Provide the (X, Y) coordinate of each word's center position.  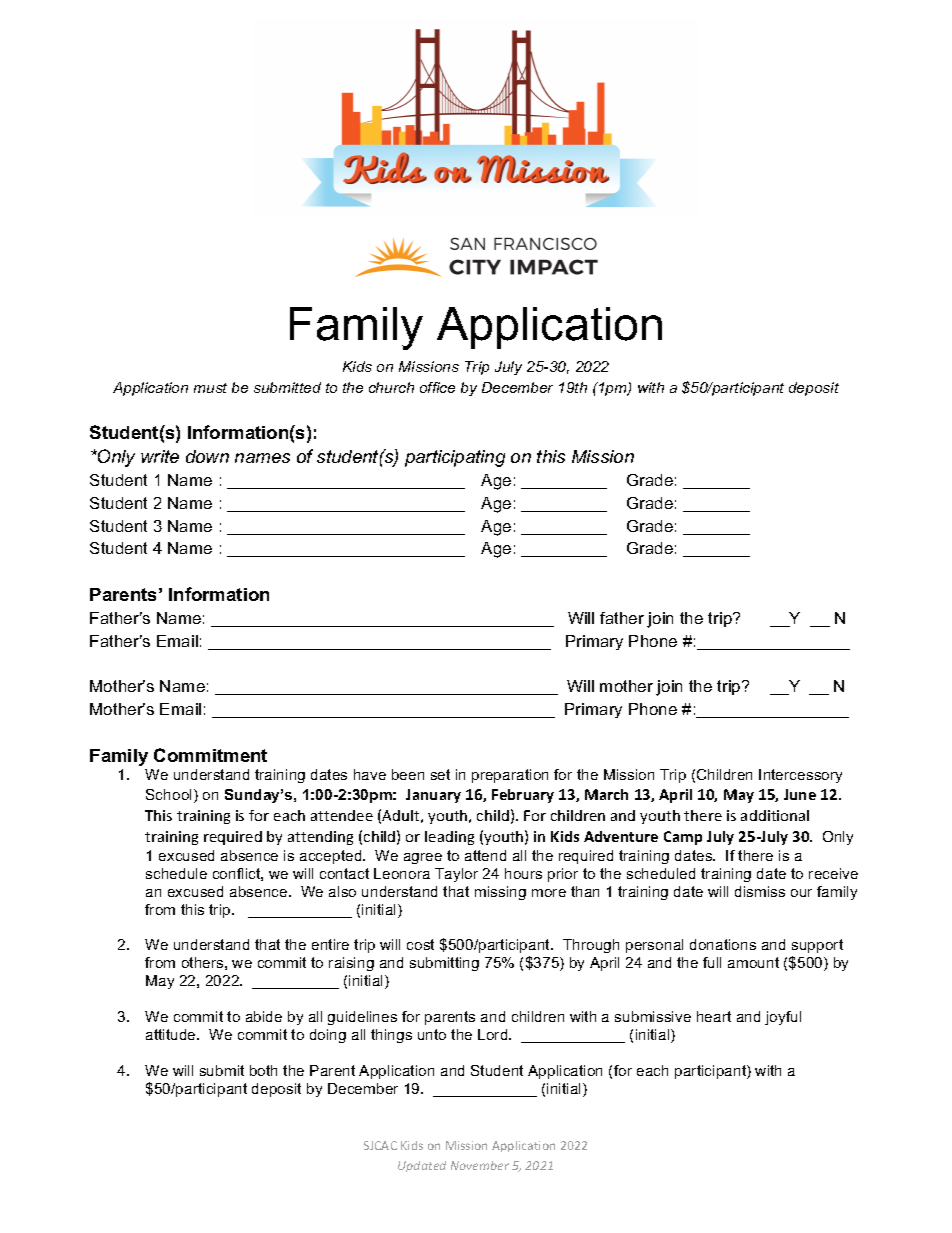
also (342, 891)
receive (833, 873)
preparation (510, 776)
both (263, 1070)
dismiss (760, 891)
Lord (494, 1034)
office (437, 387)
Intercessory (800, 776)
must (210, 388)
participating (455, 458)
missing (500, 893)
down (207, 456)
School (168, 794)
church (391, 387)
